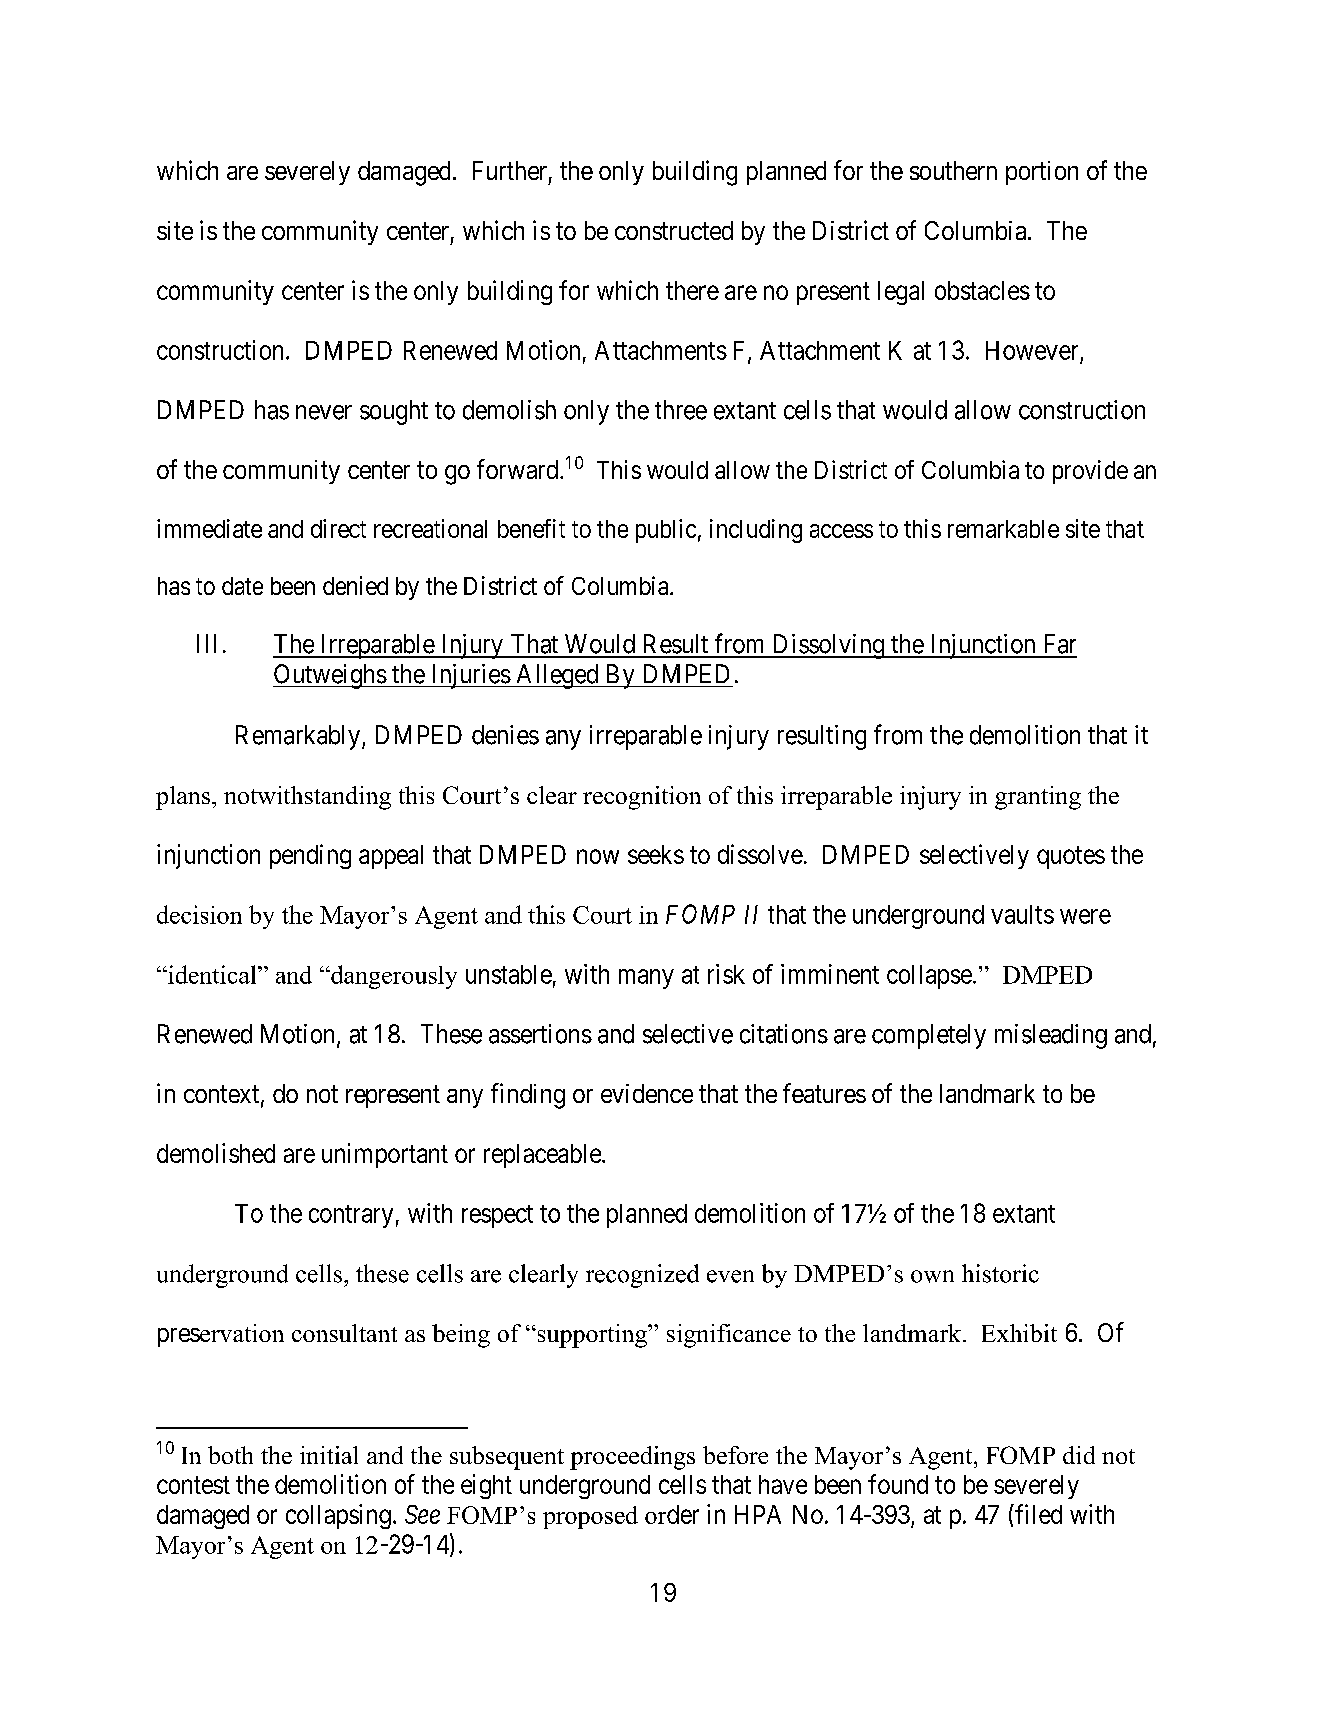 The width and height of the image is (1326, 1715). Describe the element at coordinates (329, 1455) in the image. I see `initial` at that location.
